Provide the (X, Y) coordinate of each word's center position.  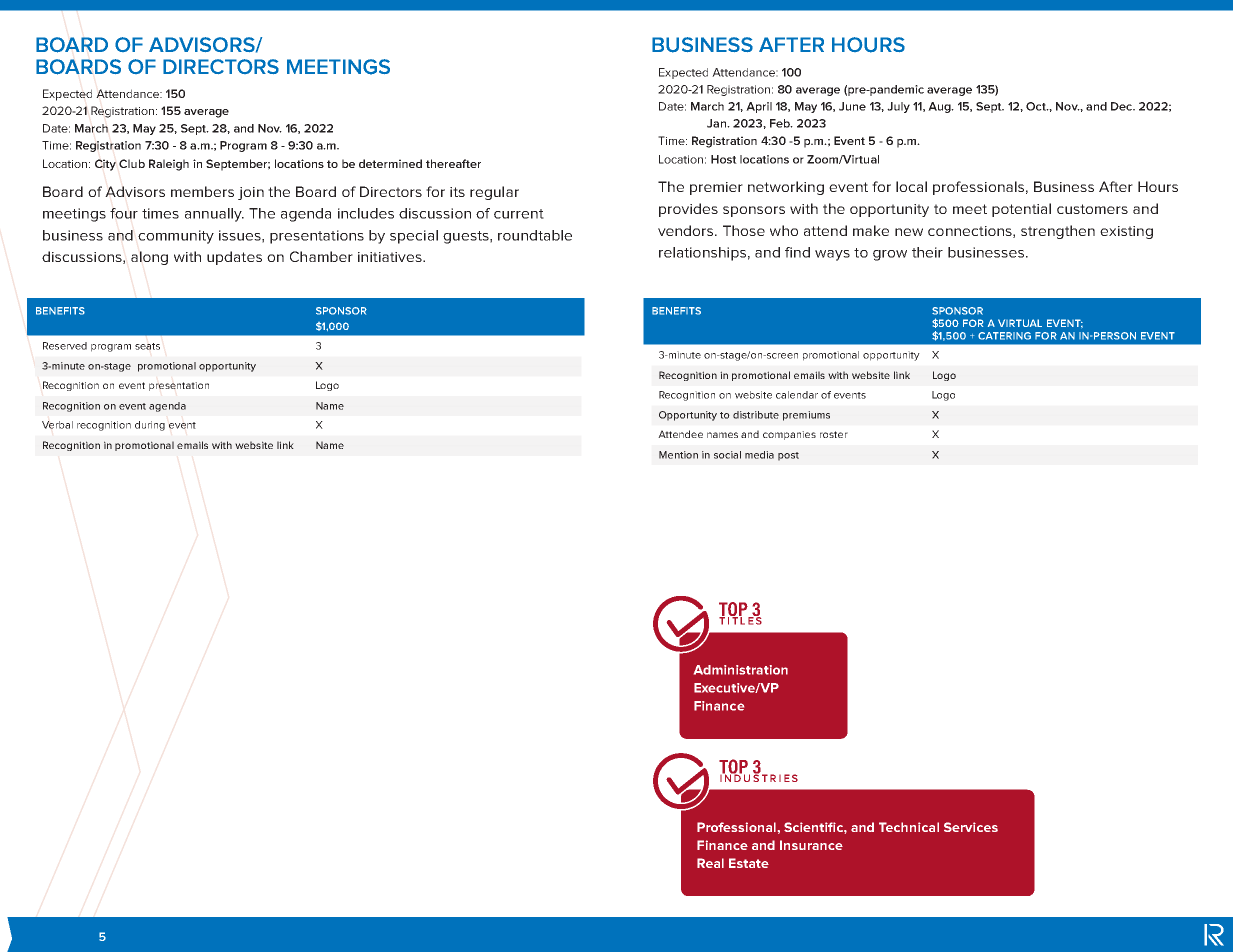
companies (789, 435)
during (150, 426)
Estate (749, 863)
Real (710, 863)
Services (971, 827)
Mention (678, 455)
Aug (940, 107)
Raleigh (169, 165)
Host (724, 159)
